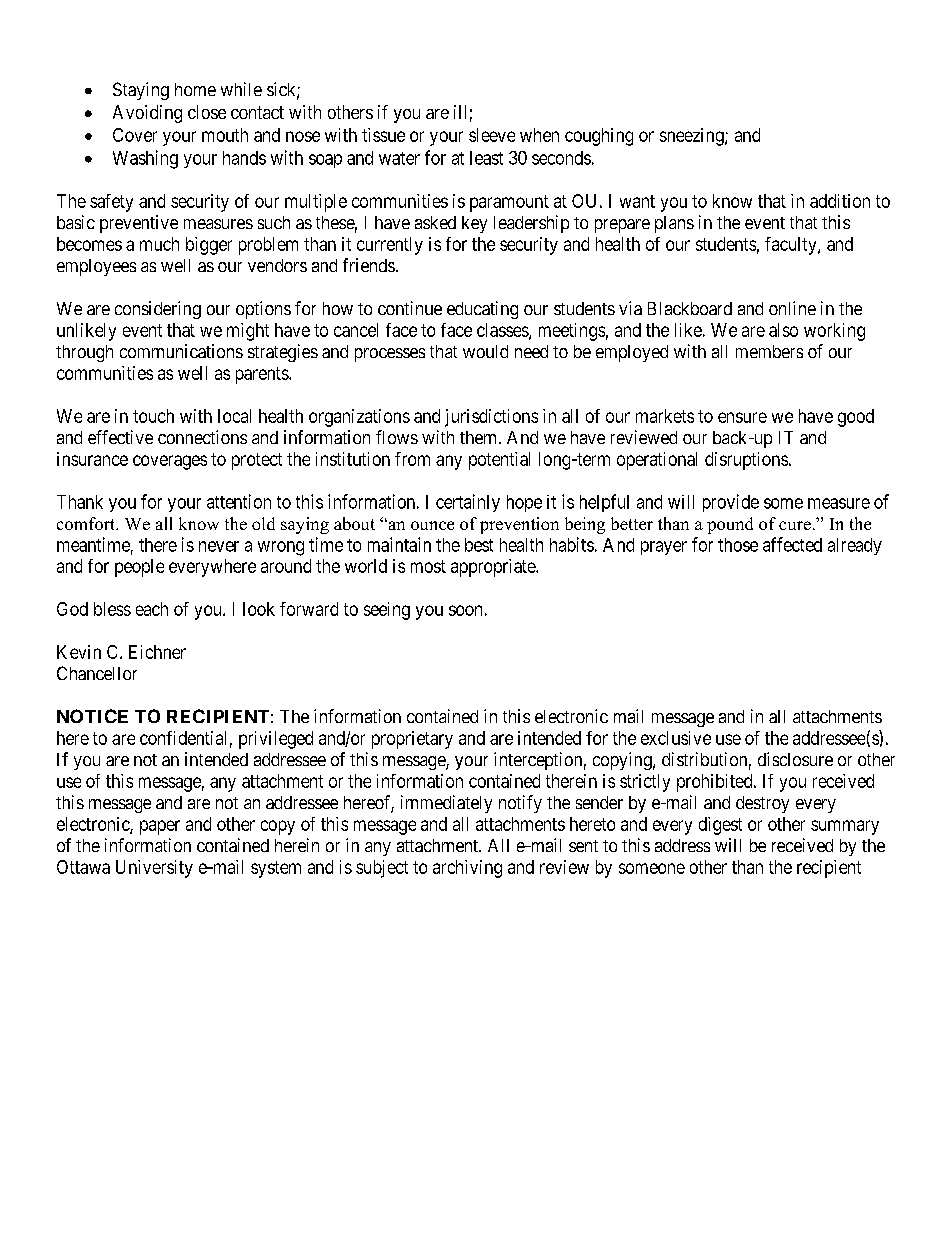 The width and height of the screenshot is (952, 1233). Describe the element at coordinates (147, 114) in the screenshot. I see `Avoiding` at that location.
